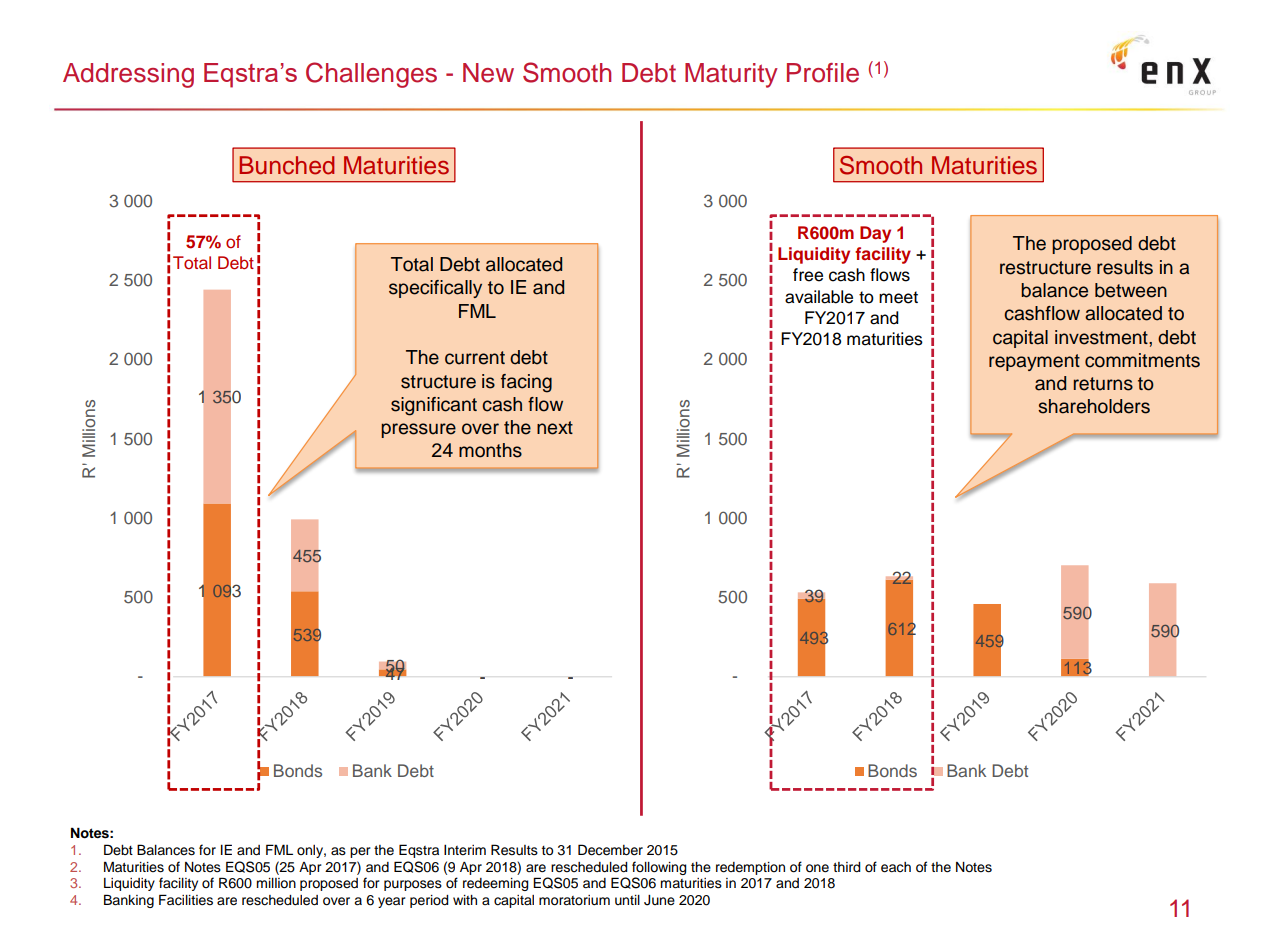  I want to click on repayment, so click(1034, 362).
